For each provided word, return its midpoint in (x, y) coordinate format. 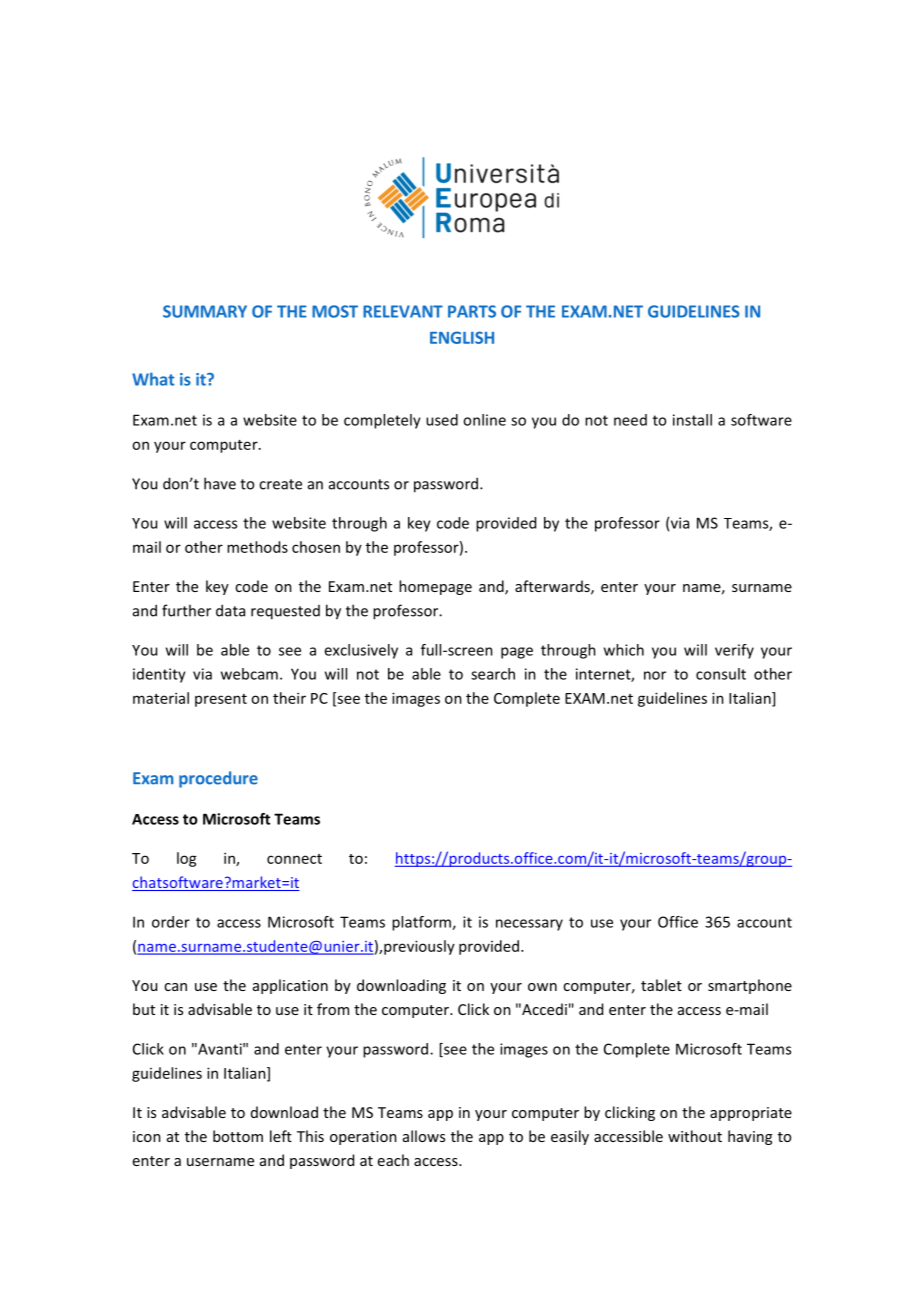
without (695, 1136)
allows (424, 1136)
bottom (238, 1136)
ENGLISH (462, 337)
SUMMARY (205, 311)
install (692, 420)
